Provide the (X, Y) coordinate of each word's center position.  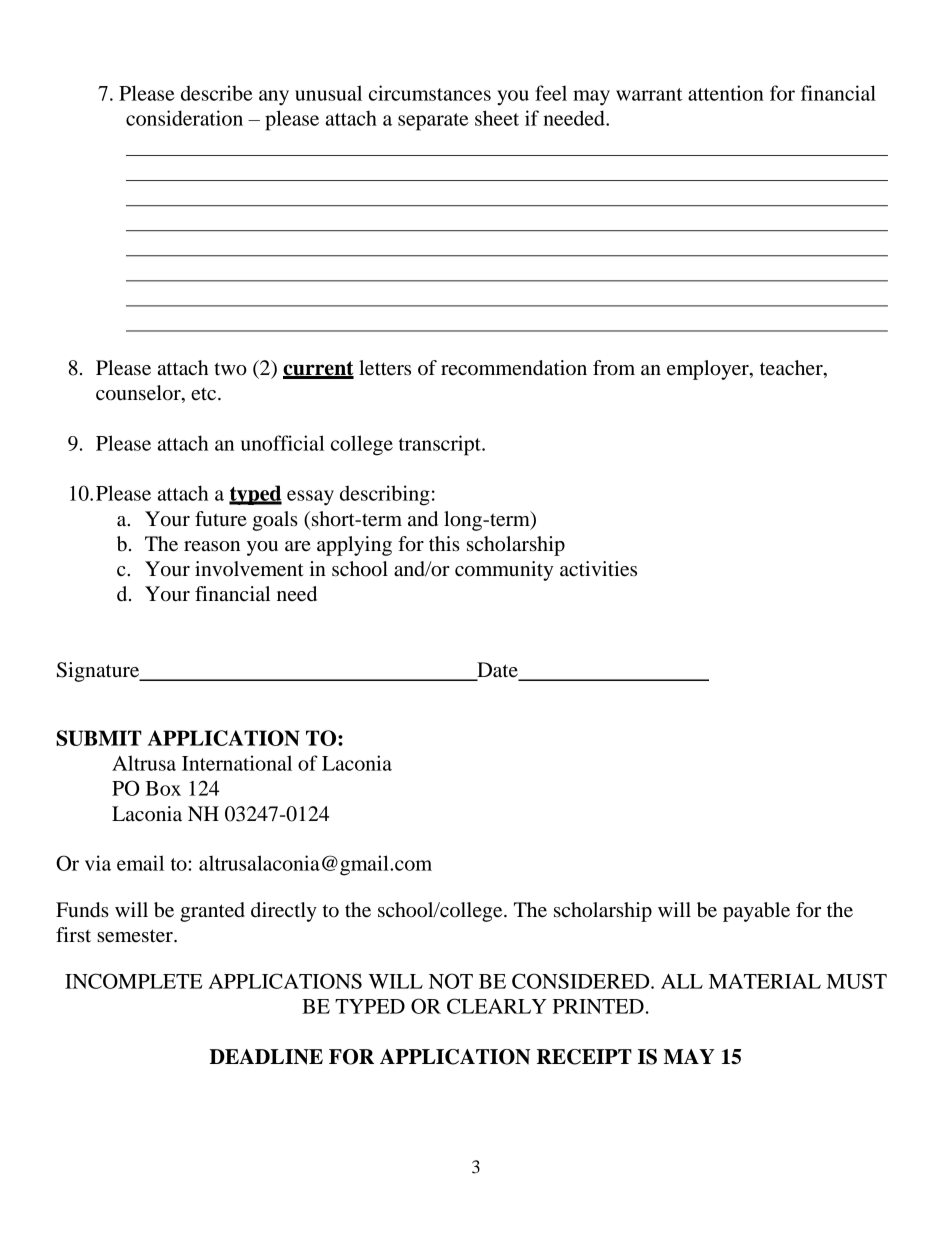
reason (212, 546)
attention (726, 93)
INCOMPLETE (134, 981)
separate (433, 122)
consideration (184, 118)
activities (598, 569)
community (504, 571)
